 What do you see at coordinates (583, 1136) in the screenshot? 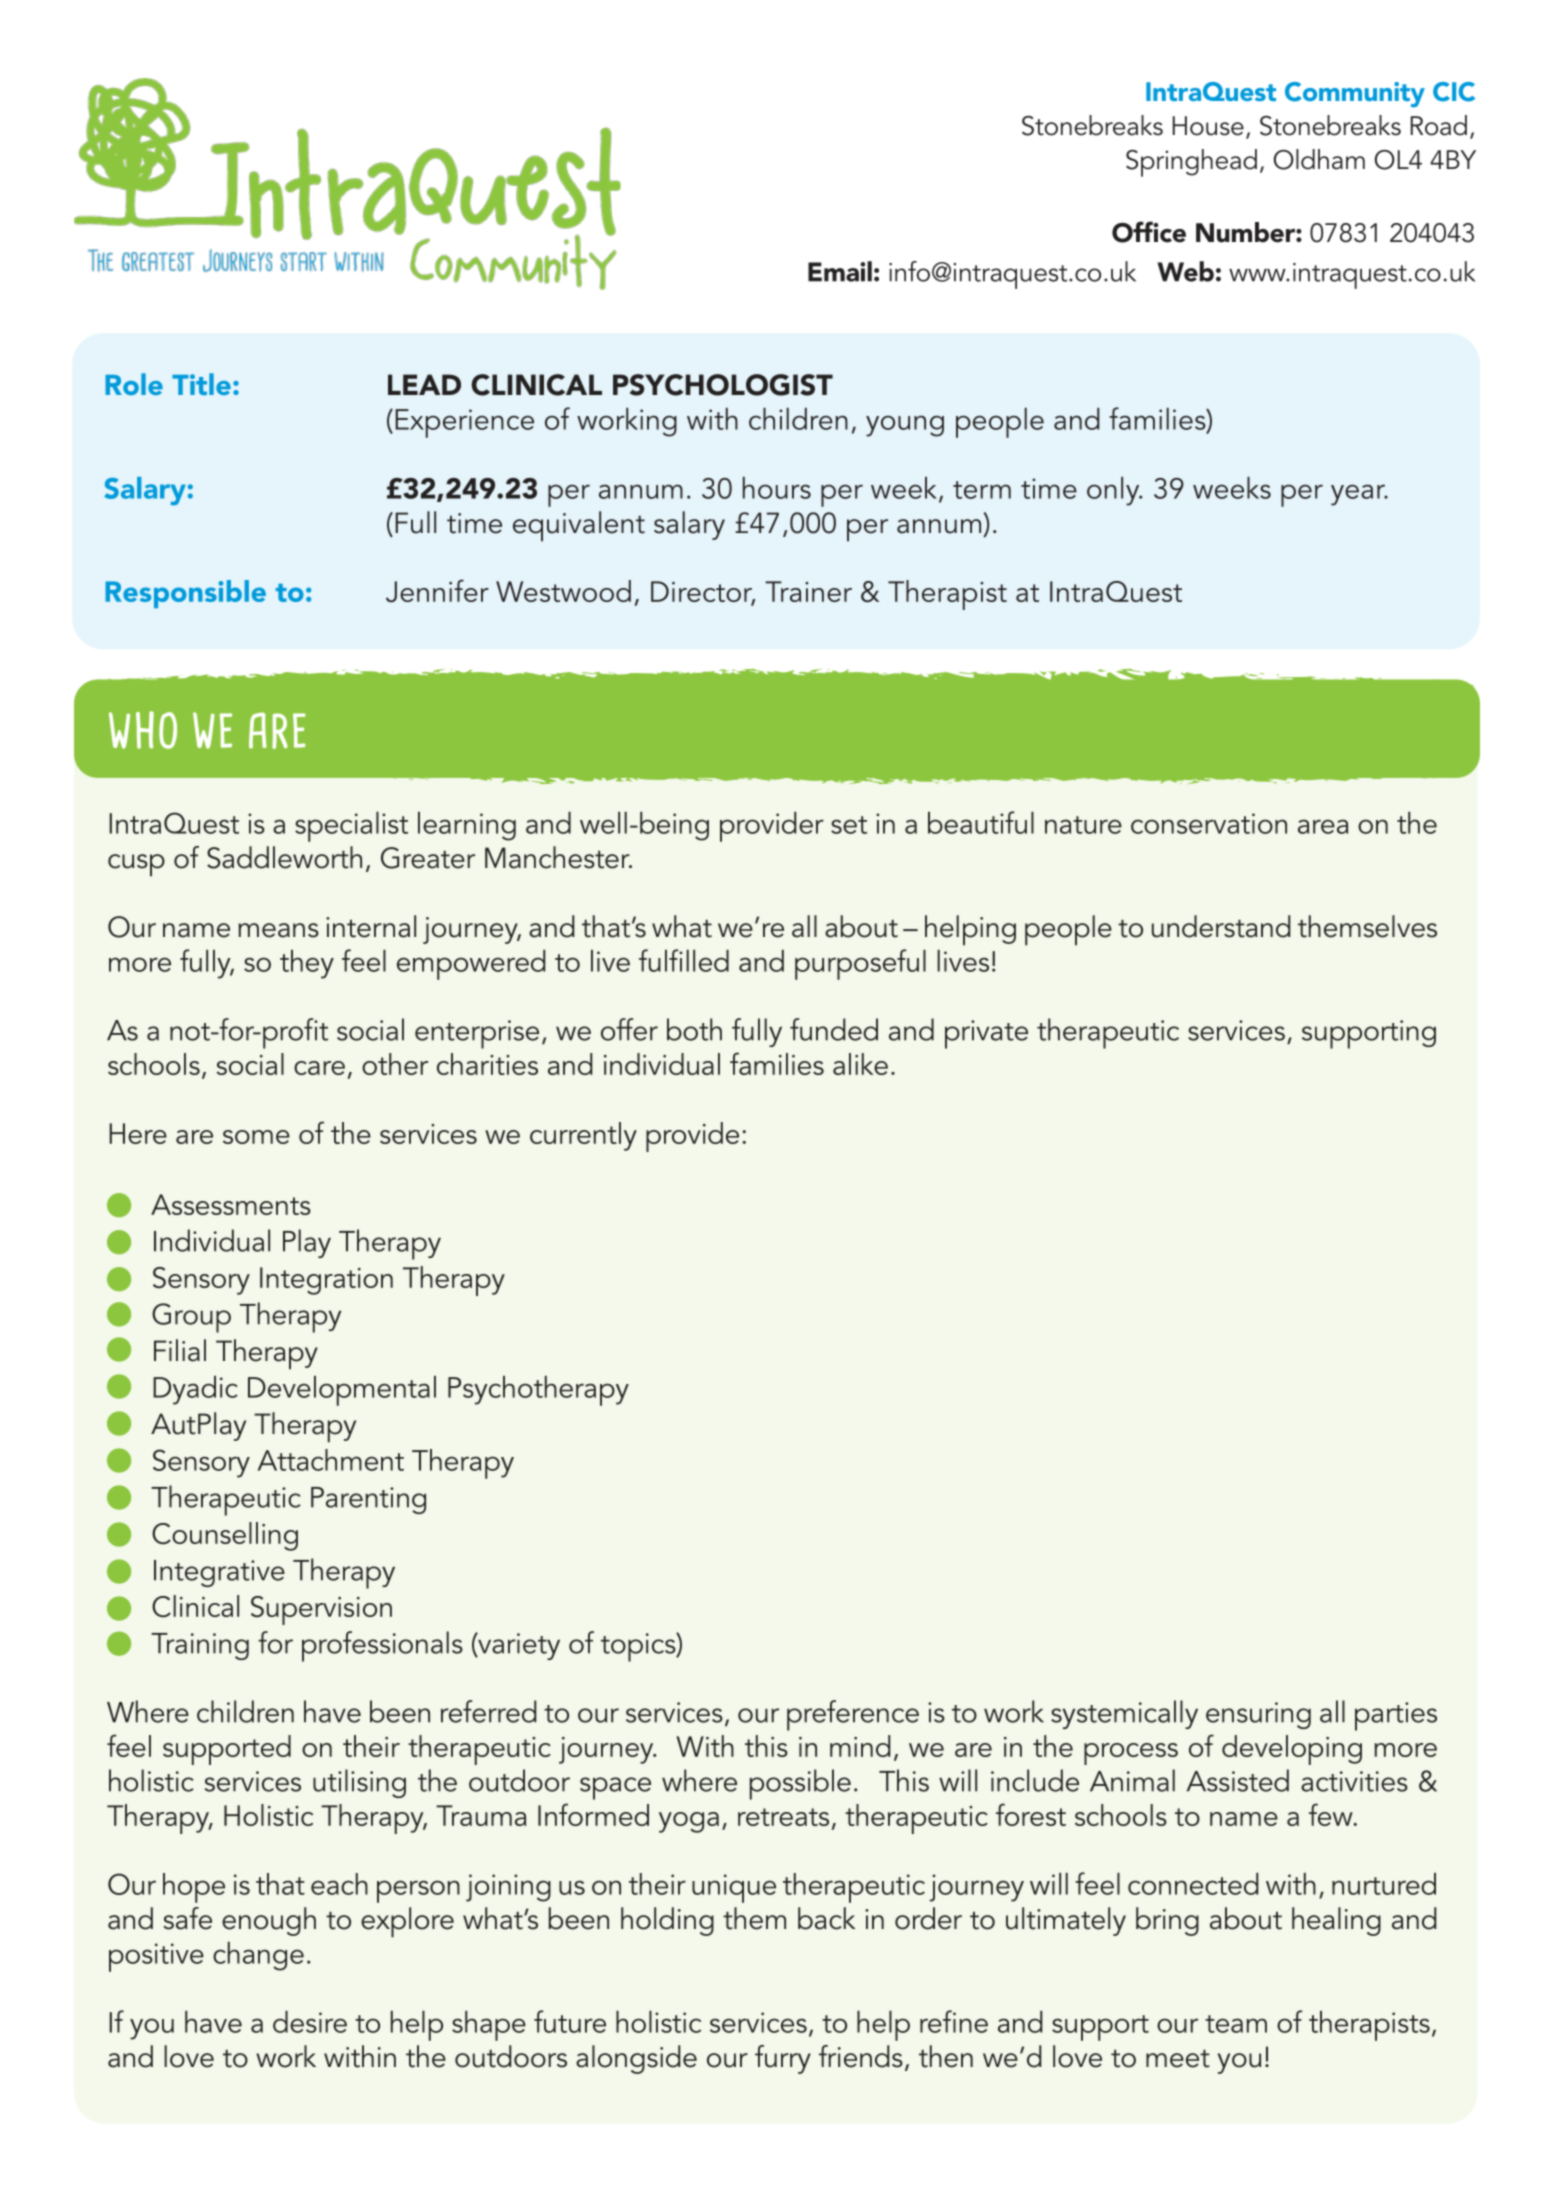
I see `currently` at bounding box center [583, 1136].
